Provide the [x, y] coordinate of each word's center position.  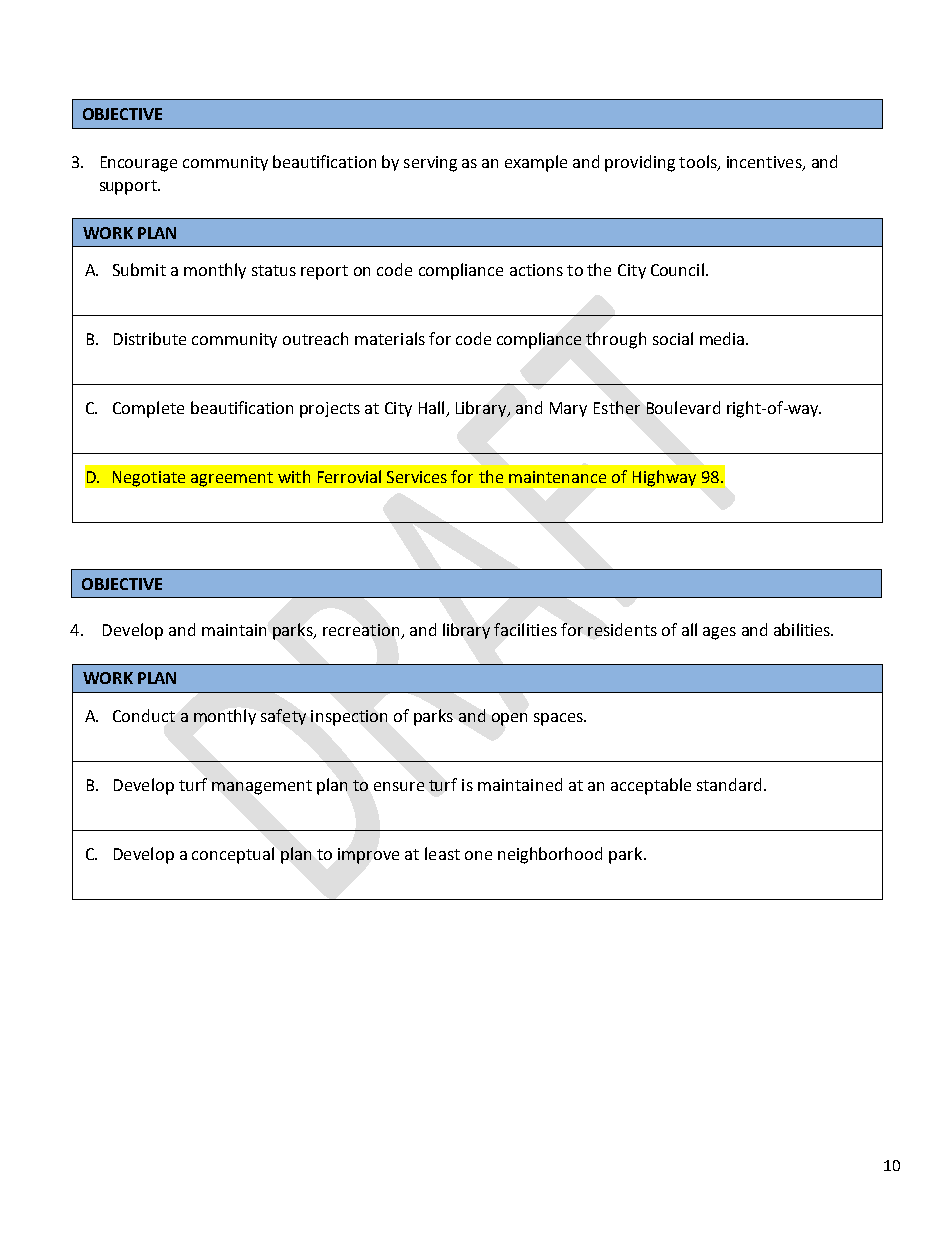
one [478, 855]
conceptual [233, 855]
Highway [664, 478]
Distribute [150, 338]
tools [699, 162]
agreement [232, 479]
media [722, 338]
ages [719, 633]
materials [390, 338]
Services [417, 477]
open [509, 719]
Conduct [144, 715]
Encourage [139, 164]
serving [430, 164]
